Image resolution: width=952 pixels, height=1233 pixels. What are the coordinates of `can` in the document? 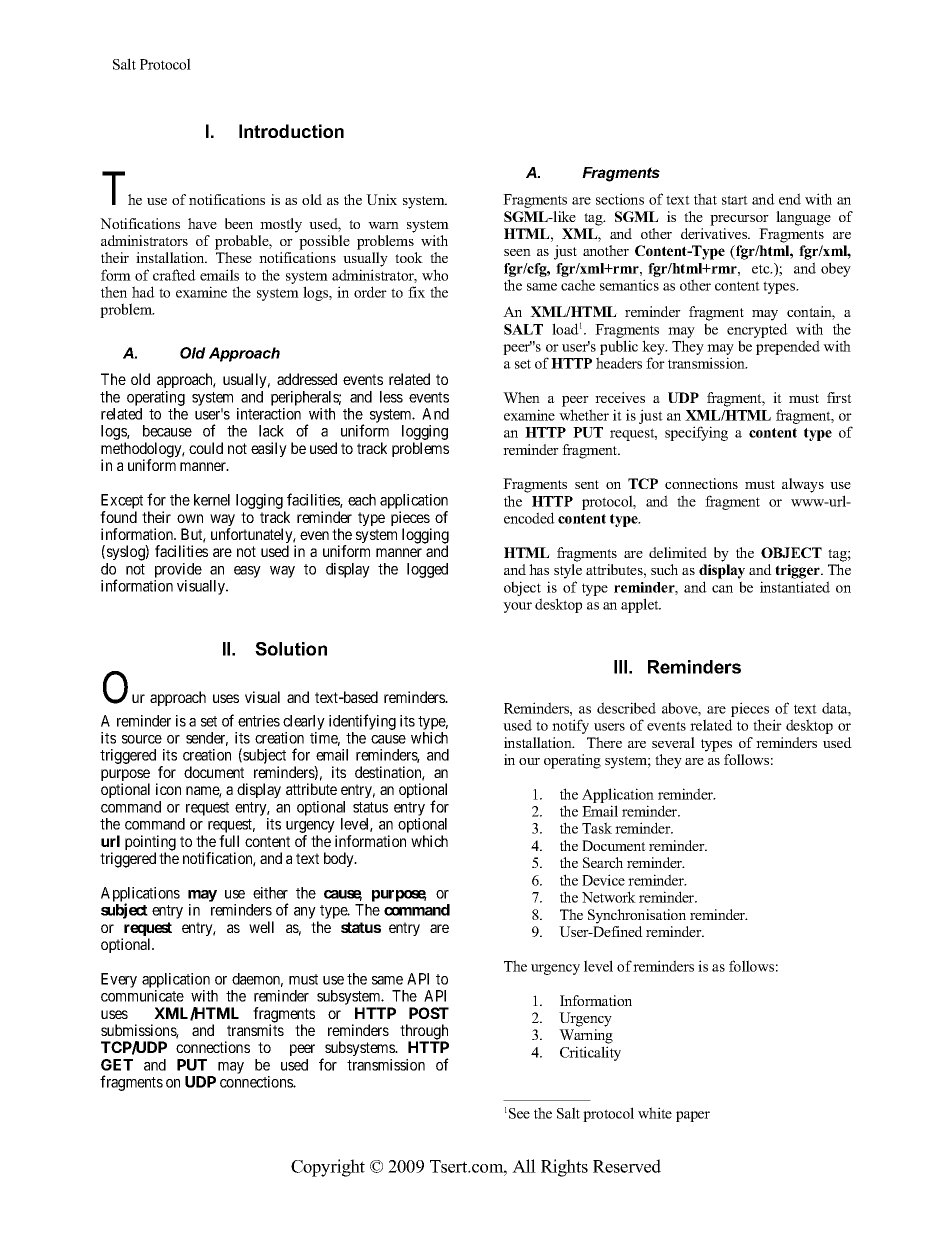 It's located at (722, 589).
